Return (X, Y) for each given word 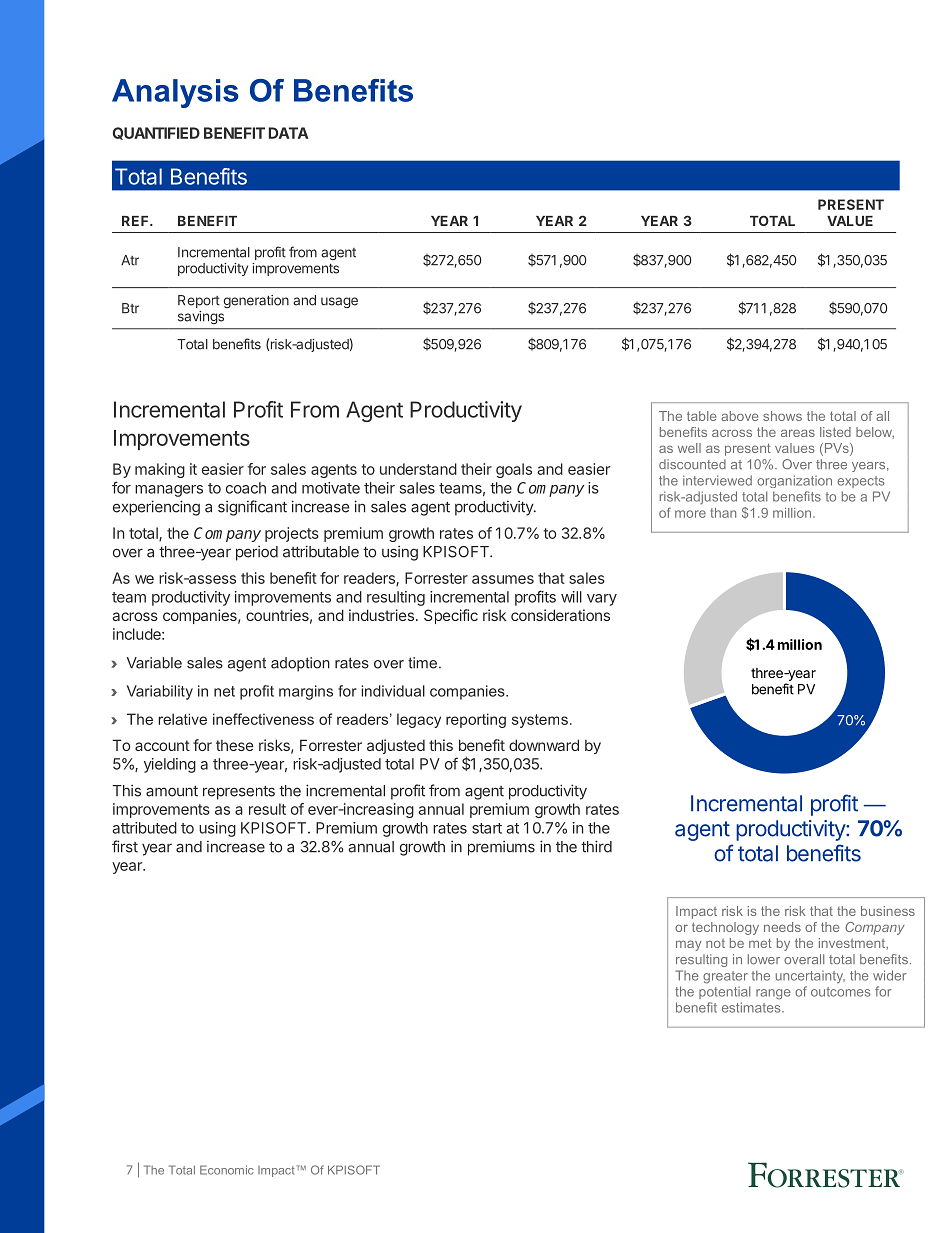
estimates (752, 1007)
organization (794, 481)
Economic (227, 1170)
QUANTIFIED (156, 133)
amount (172, 791)
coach (246, 488)
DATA (289, 133)
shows (782, 416)
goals (514, 470)
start (487, 828)
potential (724, 992)
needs (782, 927)
